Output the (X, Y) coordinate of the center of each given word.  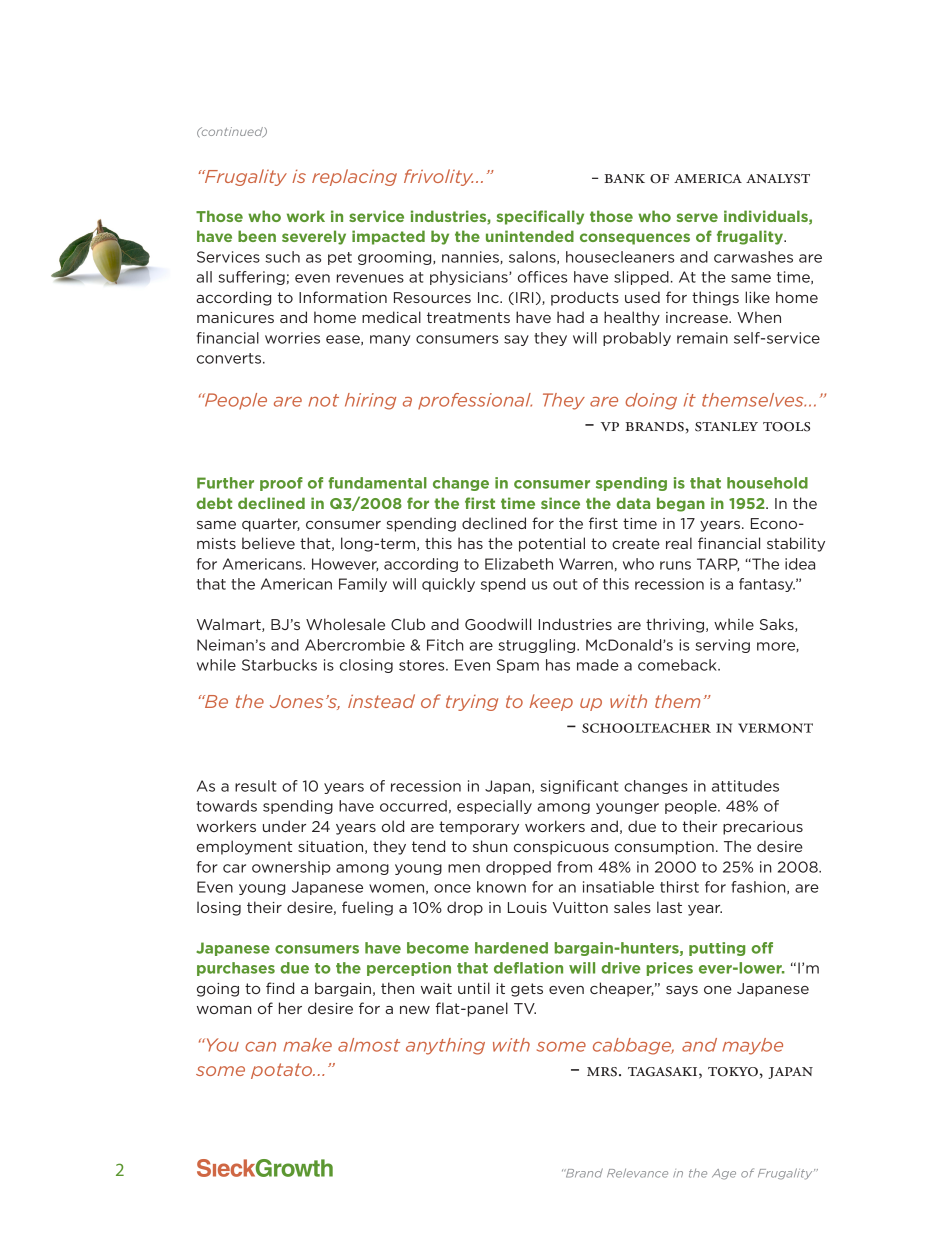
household (767, 483)
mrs (602, 1072)
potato (283, 1071)
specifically (540, 217)
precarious (763, 828)
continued (232, 132)
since (560, 503)
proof (281, 484)
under (284, 826)
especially (494, 807)
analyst (778, 179)
